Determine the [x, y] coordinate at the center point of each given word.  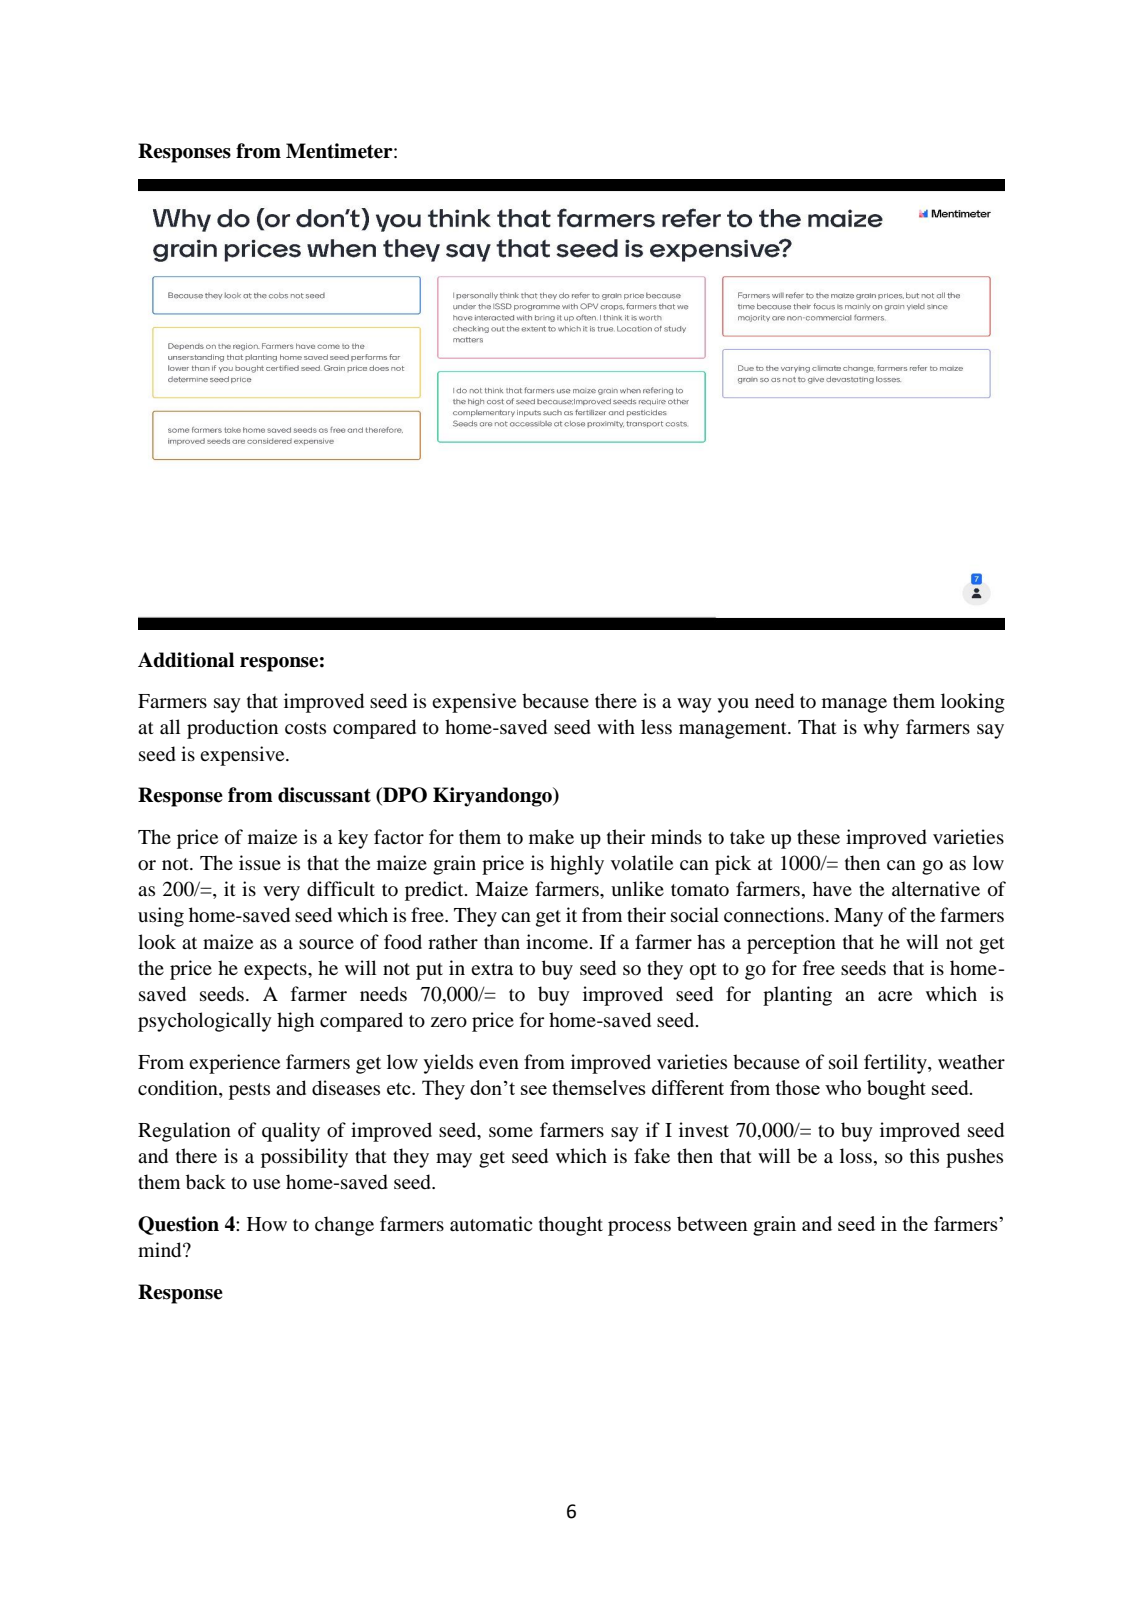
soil [843, 1062]
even [499, 1064]
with [616, 726]
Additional [186, 660]
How [267, 1224]
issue [260, 862]
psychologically [205, 1022]
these [818, 836]
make [551, 836]
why [881, 729]
